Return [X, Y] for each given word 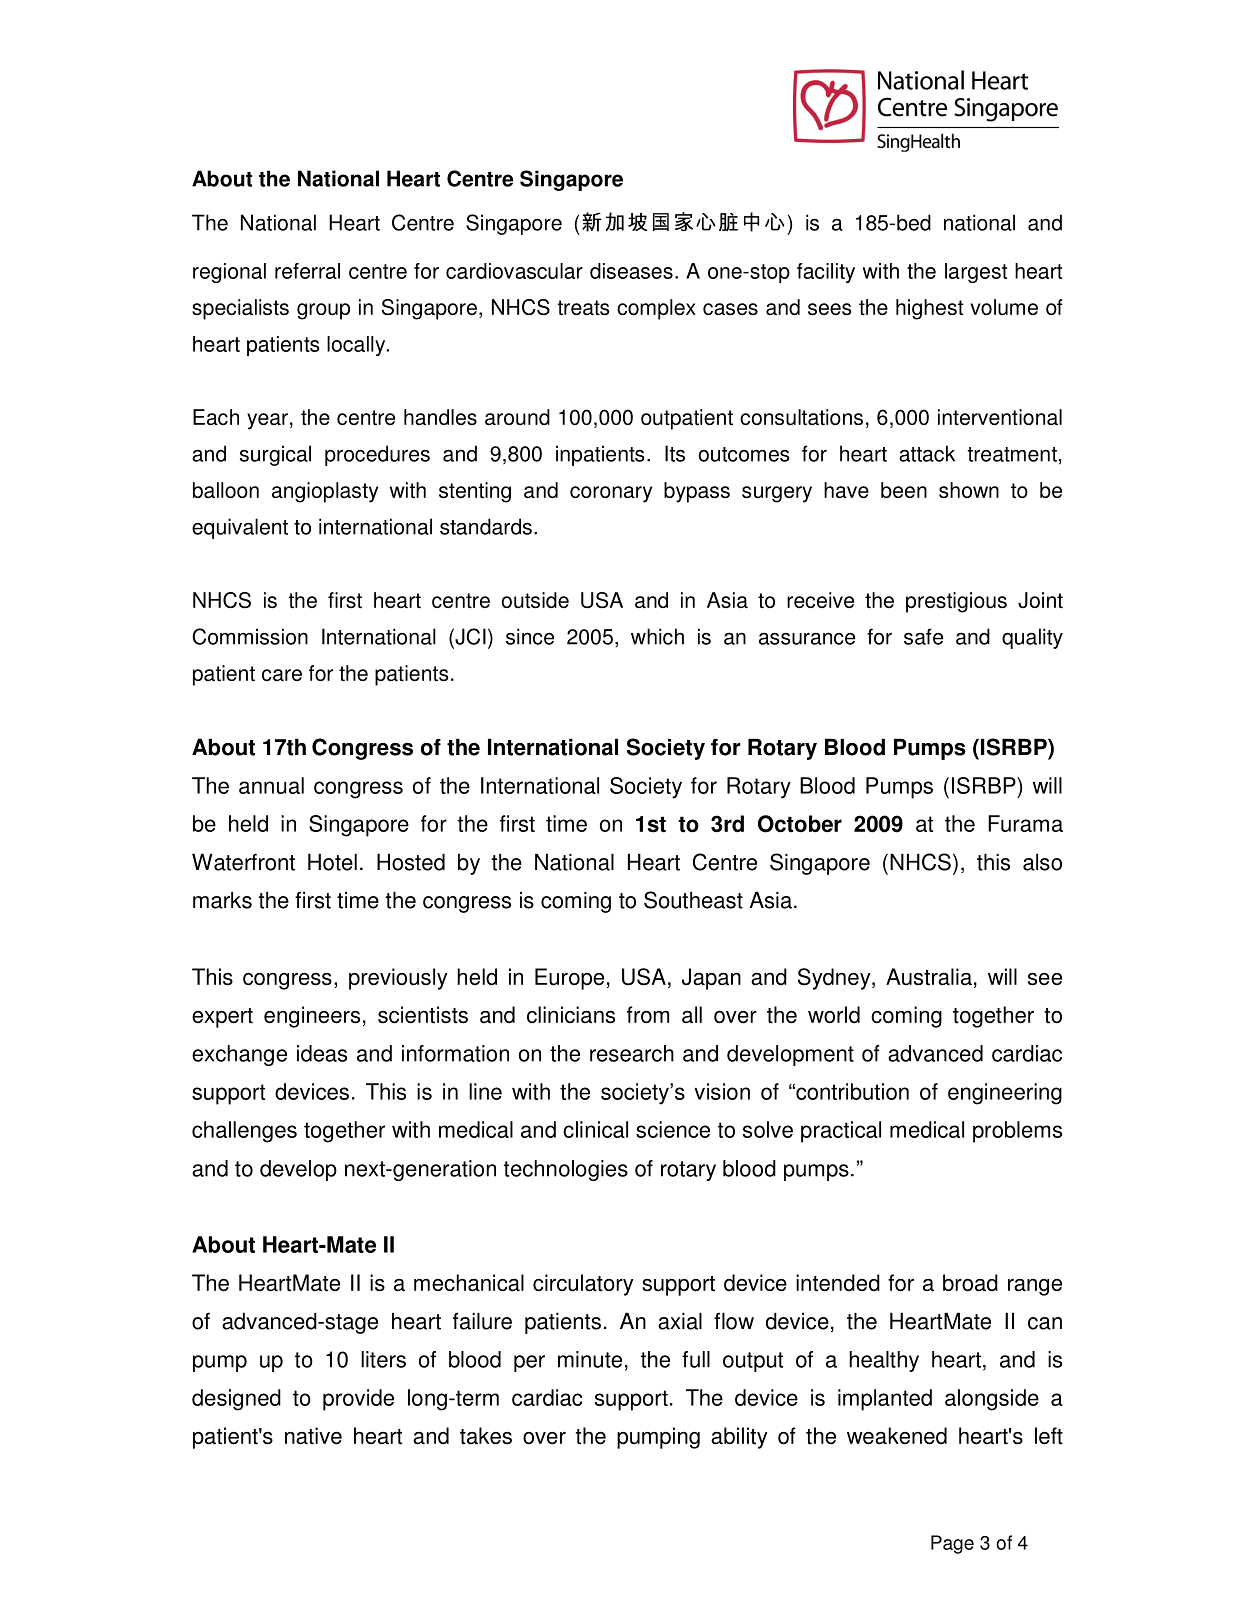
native [313, 1436]
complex [656, 309]
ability [739, 1438]
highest [929, 309]
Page [952, 1544]
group [323, 311]
